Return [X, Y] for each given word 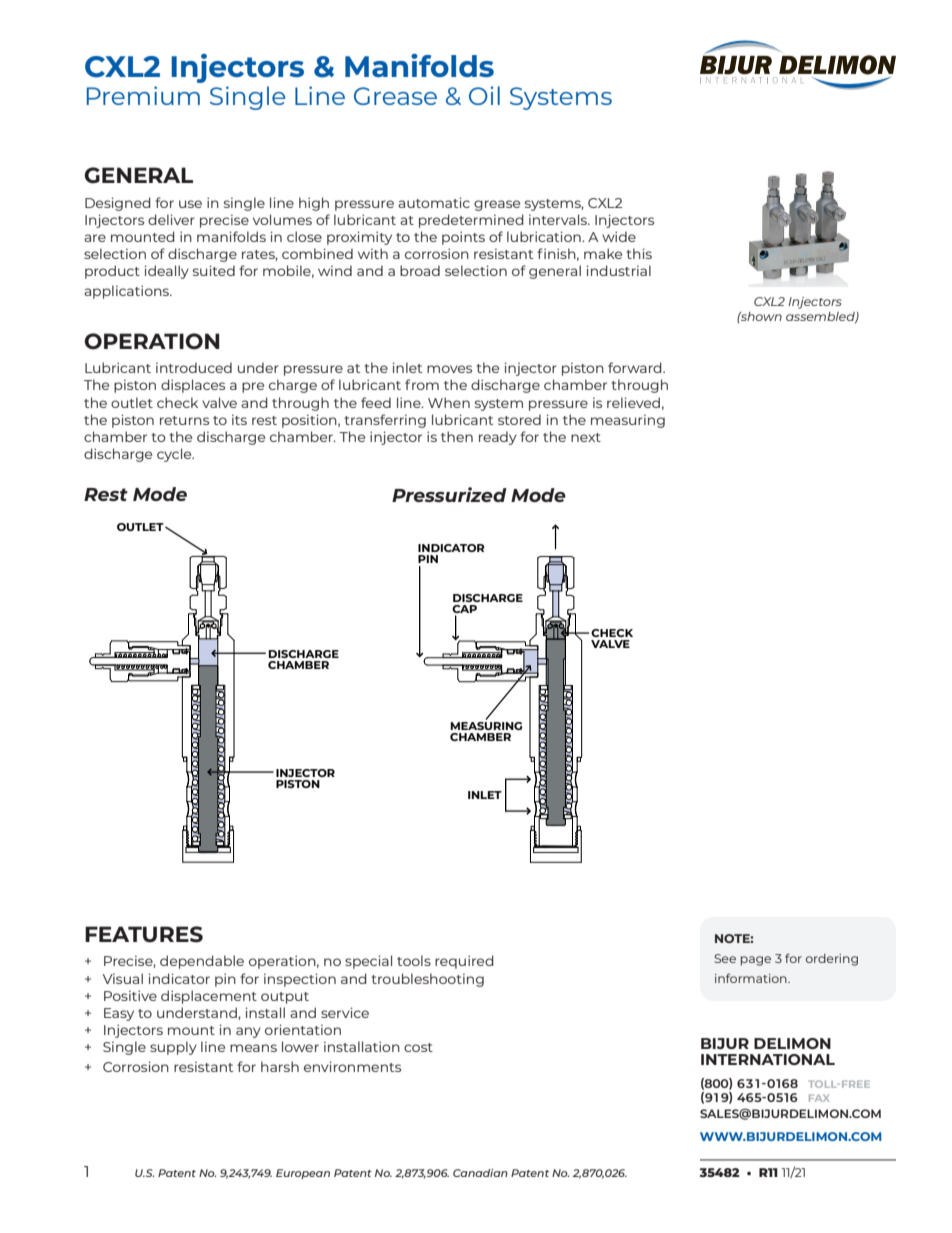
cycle [175, 455]
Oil [484, 95]
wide [619, 236]
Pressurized [449, 494]
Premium [143, 95]
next [586, 437]
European [303, 1174]
